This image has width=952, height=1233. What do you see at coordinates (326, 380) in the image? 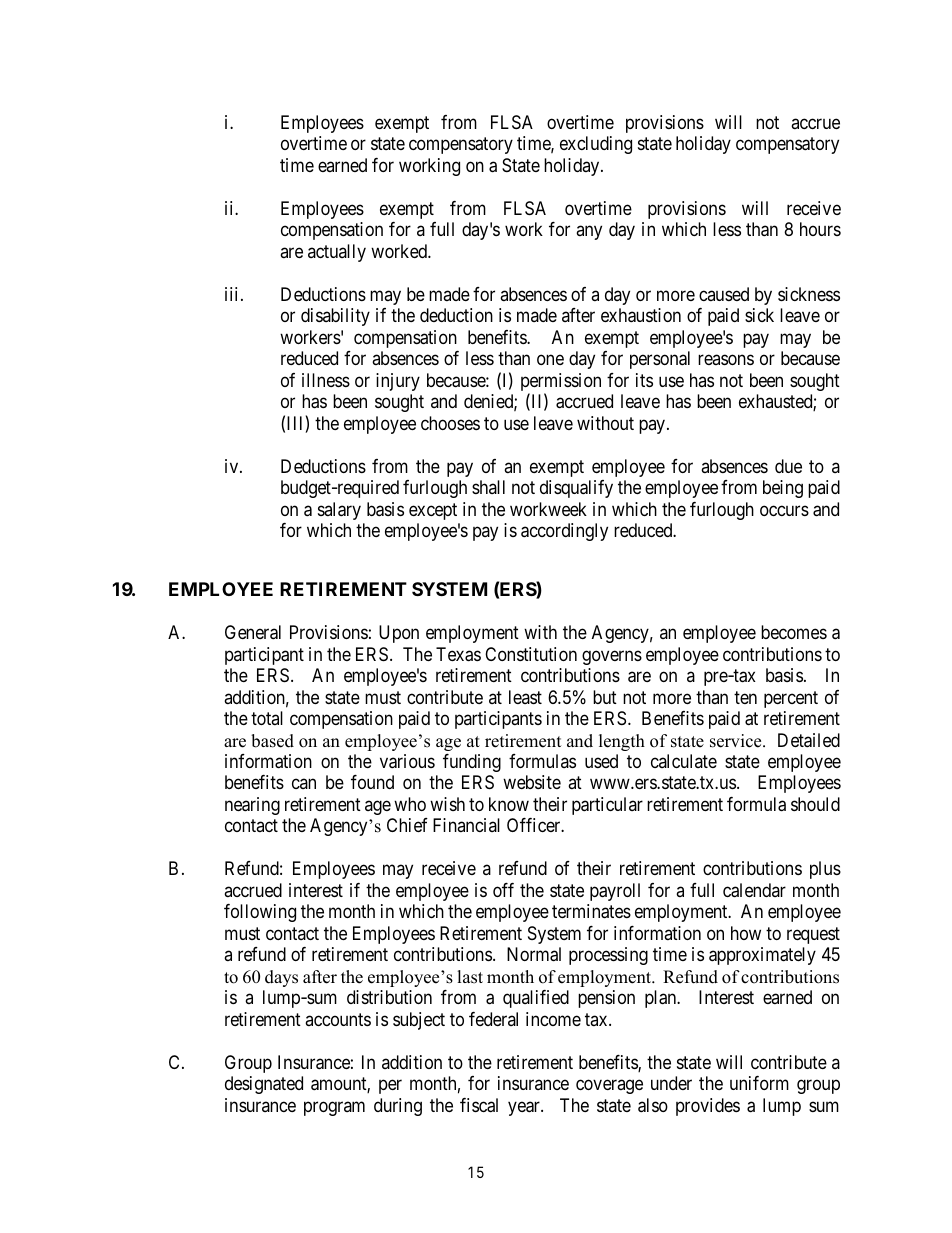
I see `illness` at bounding box center [326, 380].
